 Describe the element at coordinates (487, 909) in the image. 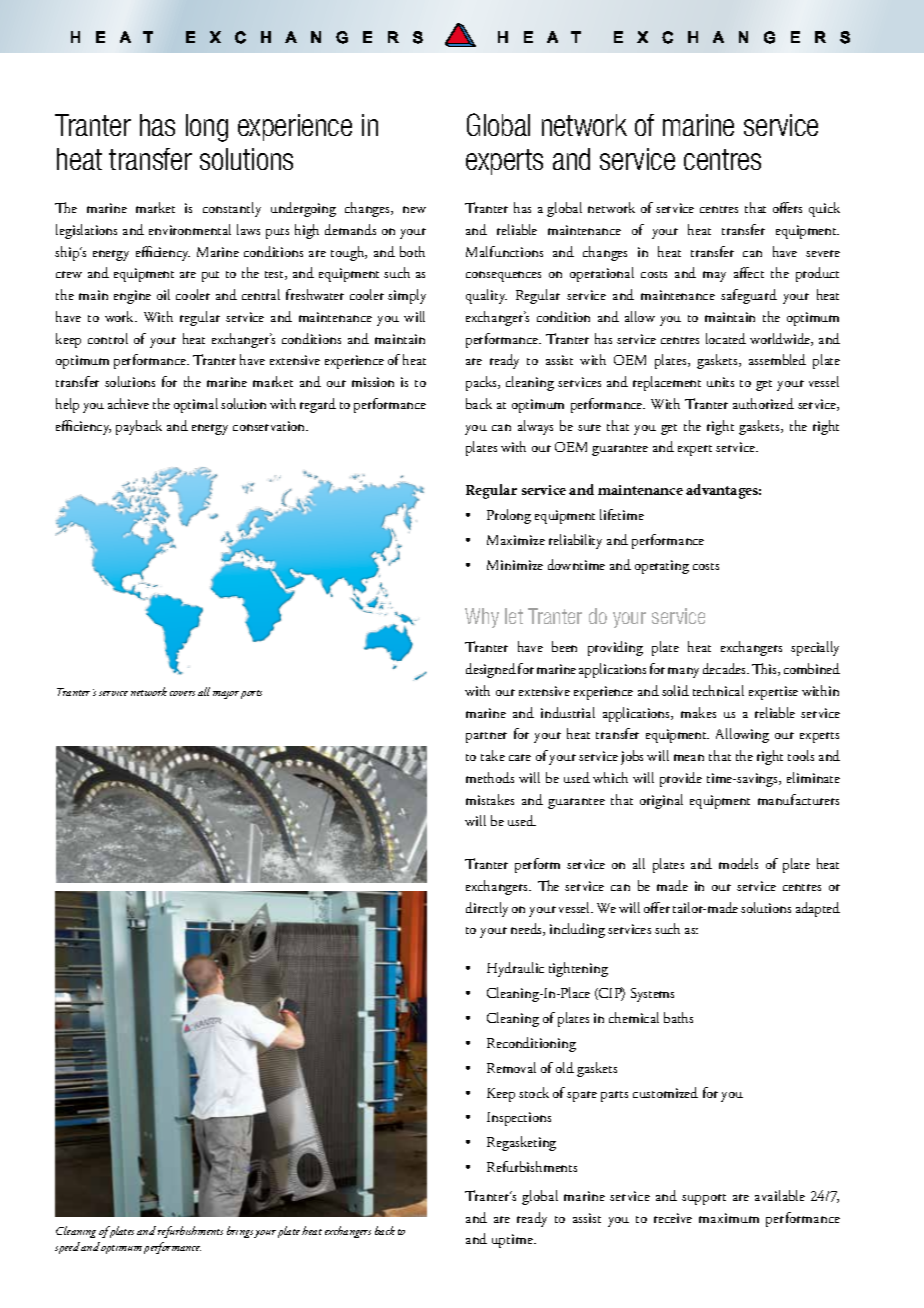

I see `directly` at that location.
